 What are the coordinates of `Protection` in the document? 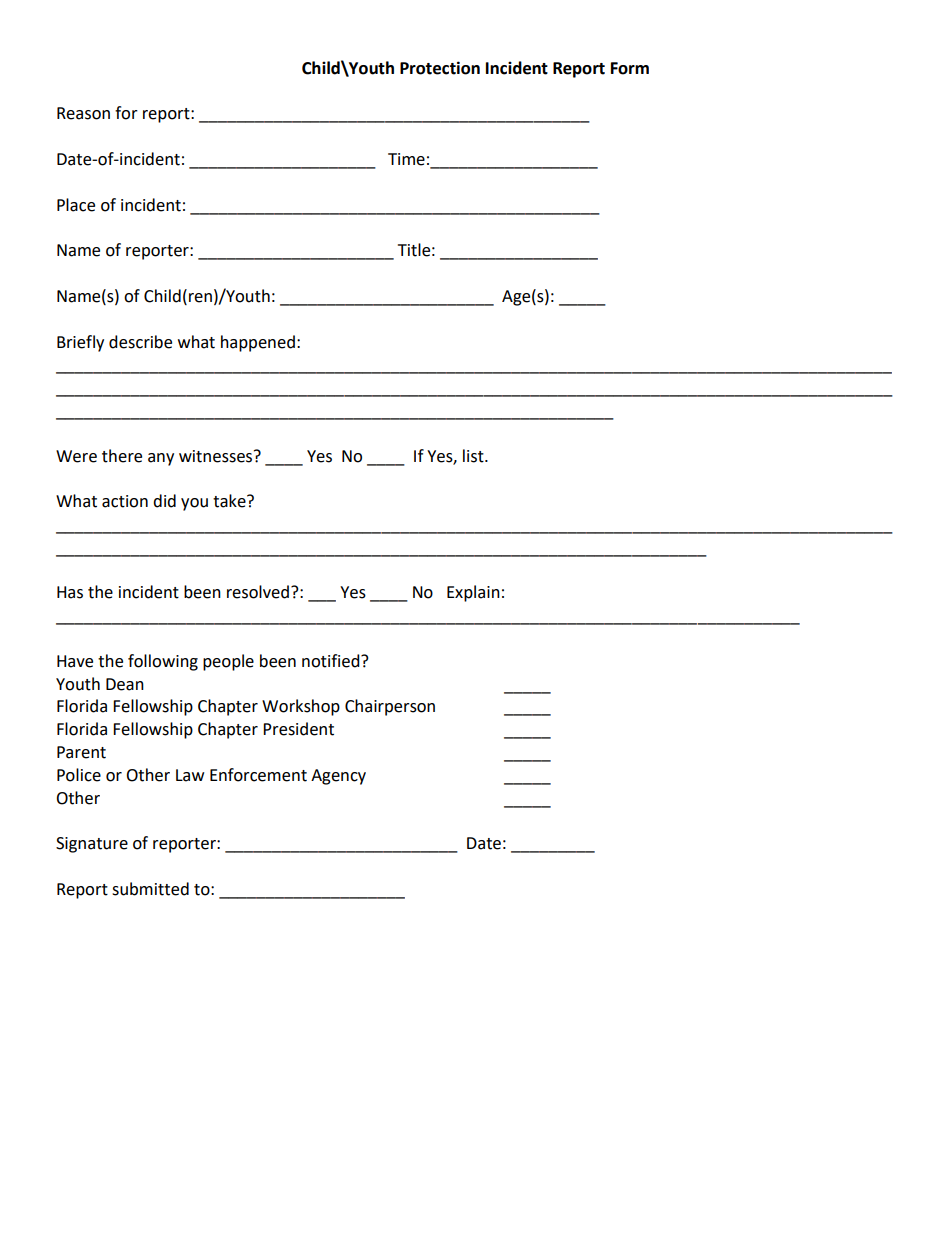 It's located at (440, 68).
